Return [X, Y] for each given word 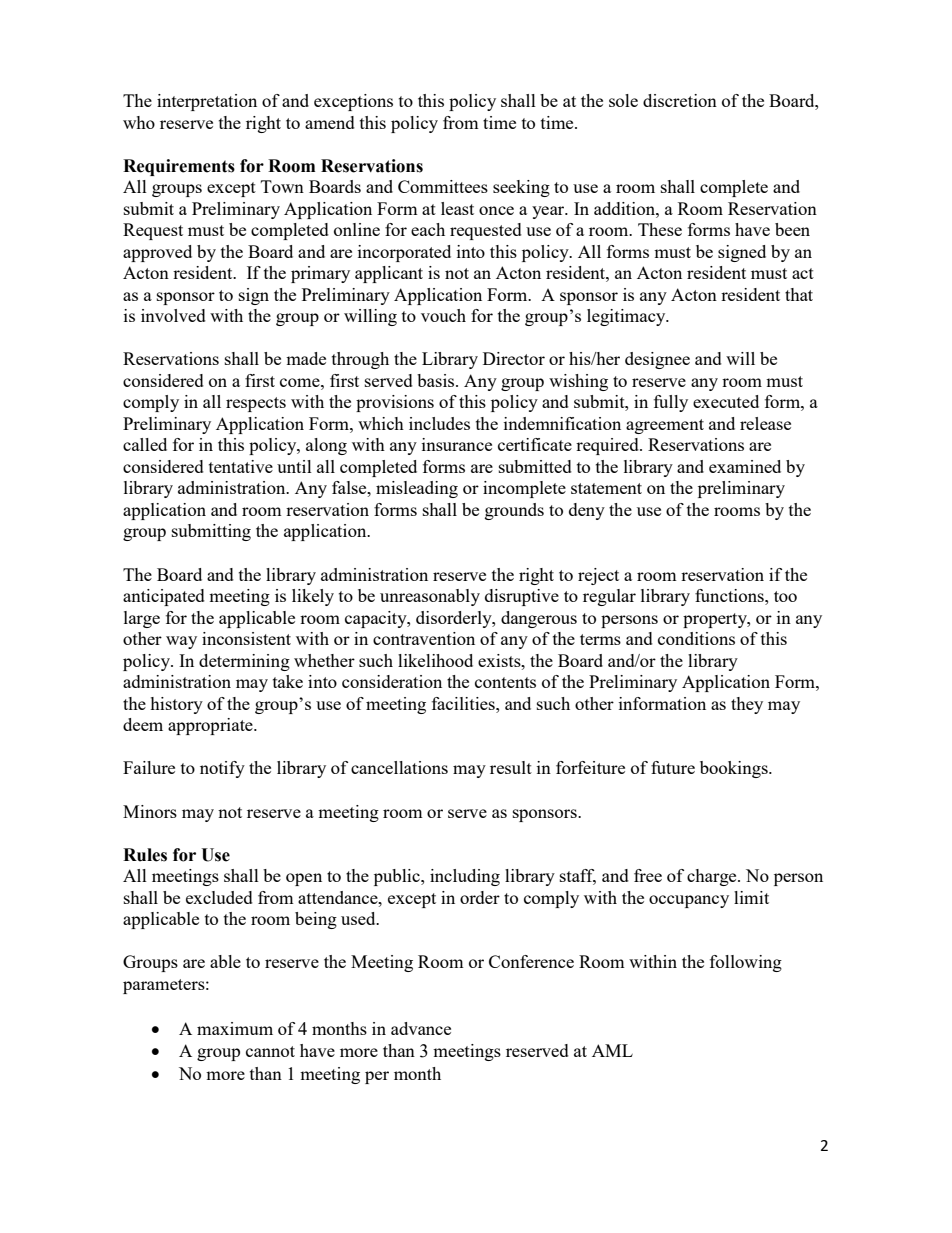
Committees [443, 186]
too [785, 596]
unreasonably [430, 597]
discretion [680, 100]
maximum [235, 1028]
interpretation [207, 102]
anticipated [164, 597]
